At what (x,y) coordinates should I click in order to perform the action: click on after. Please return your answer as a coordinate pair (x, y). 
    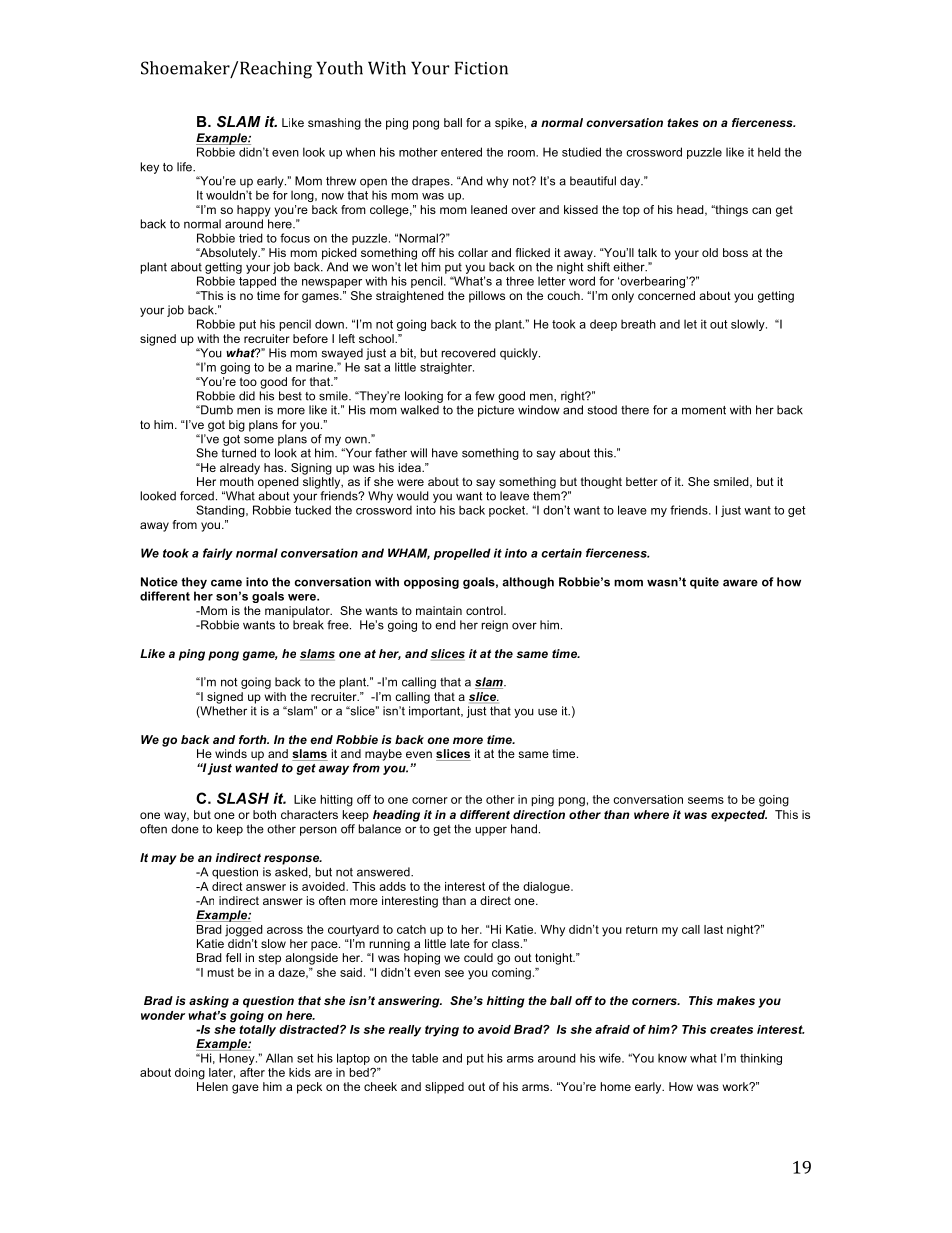
    Looking at the image, I should click on (252, 1072).
